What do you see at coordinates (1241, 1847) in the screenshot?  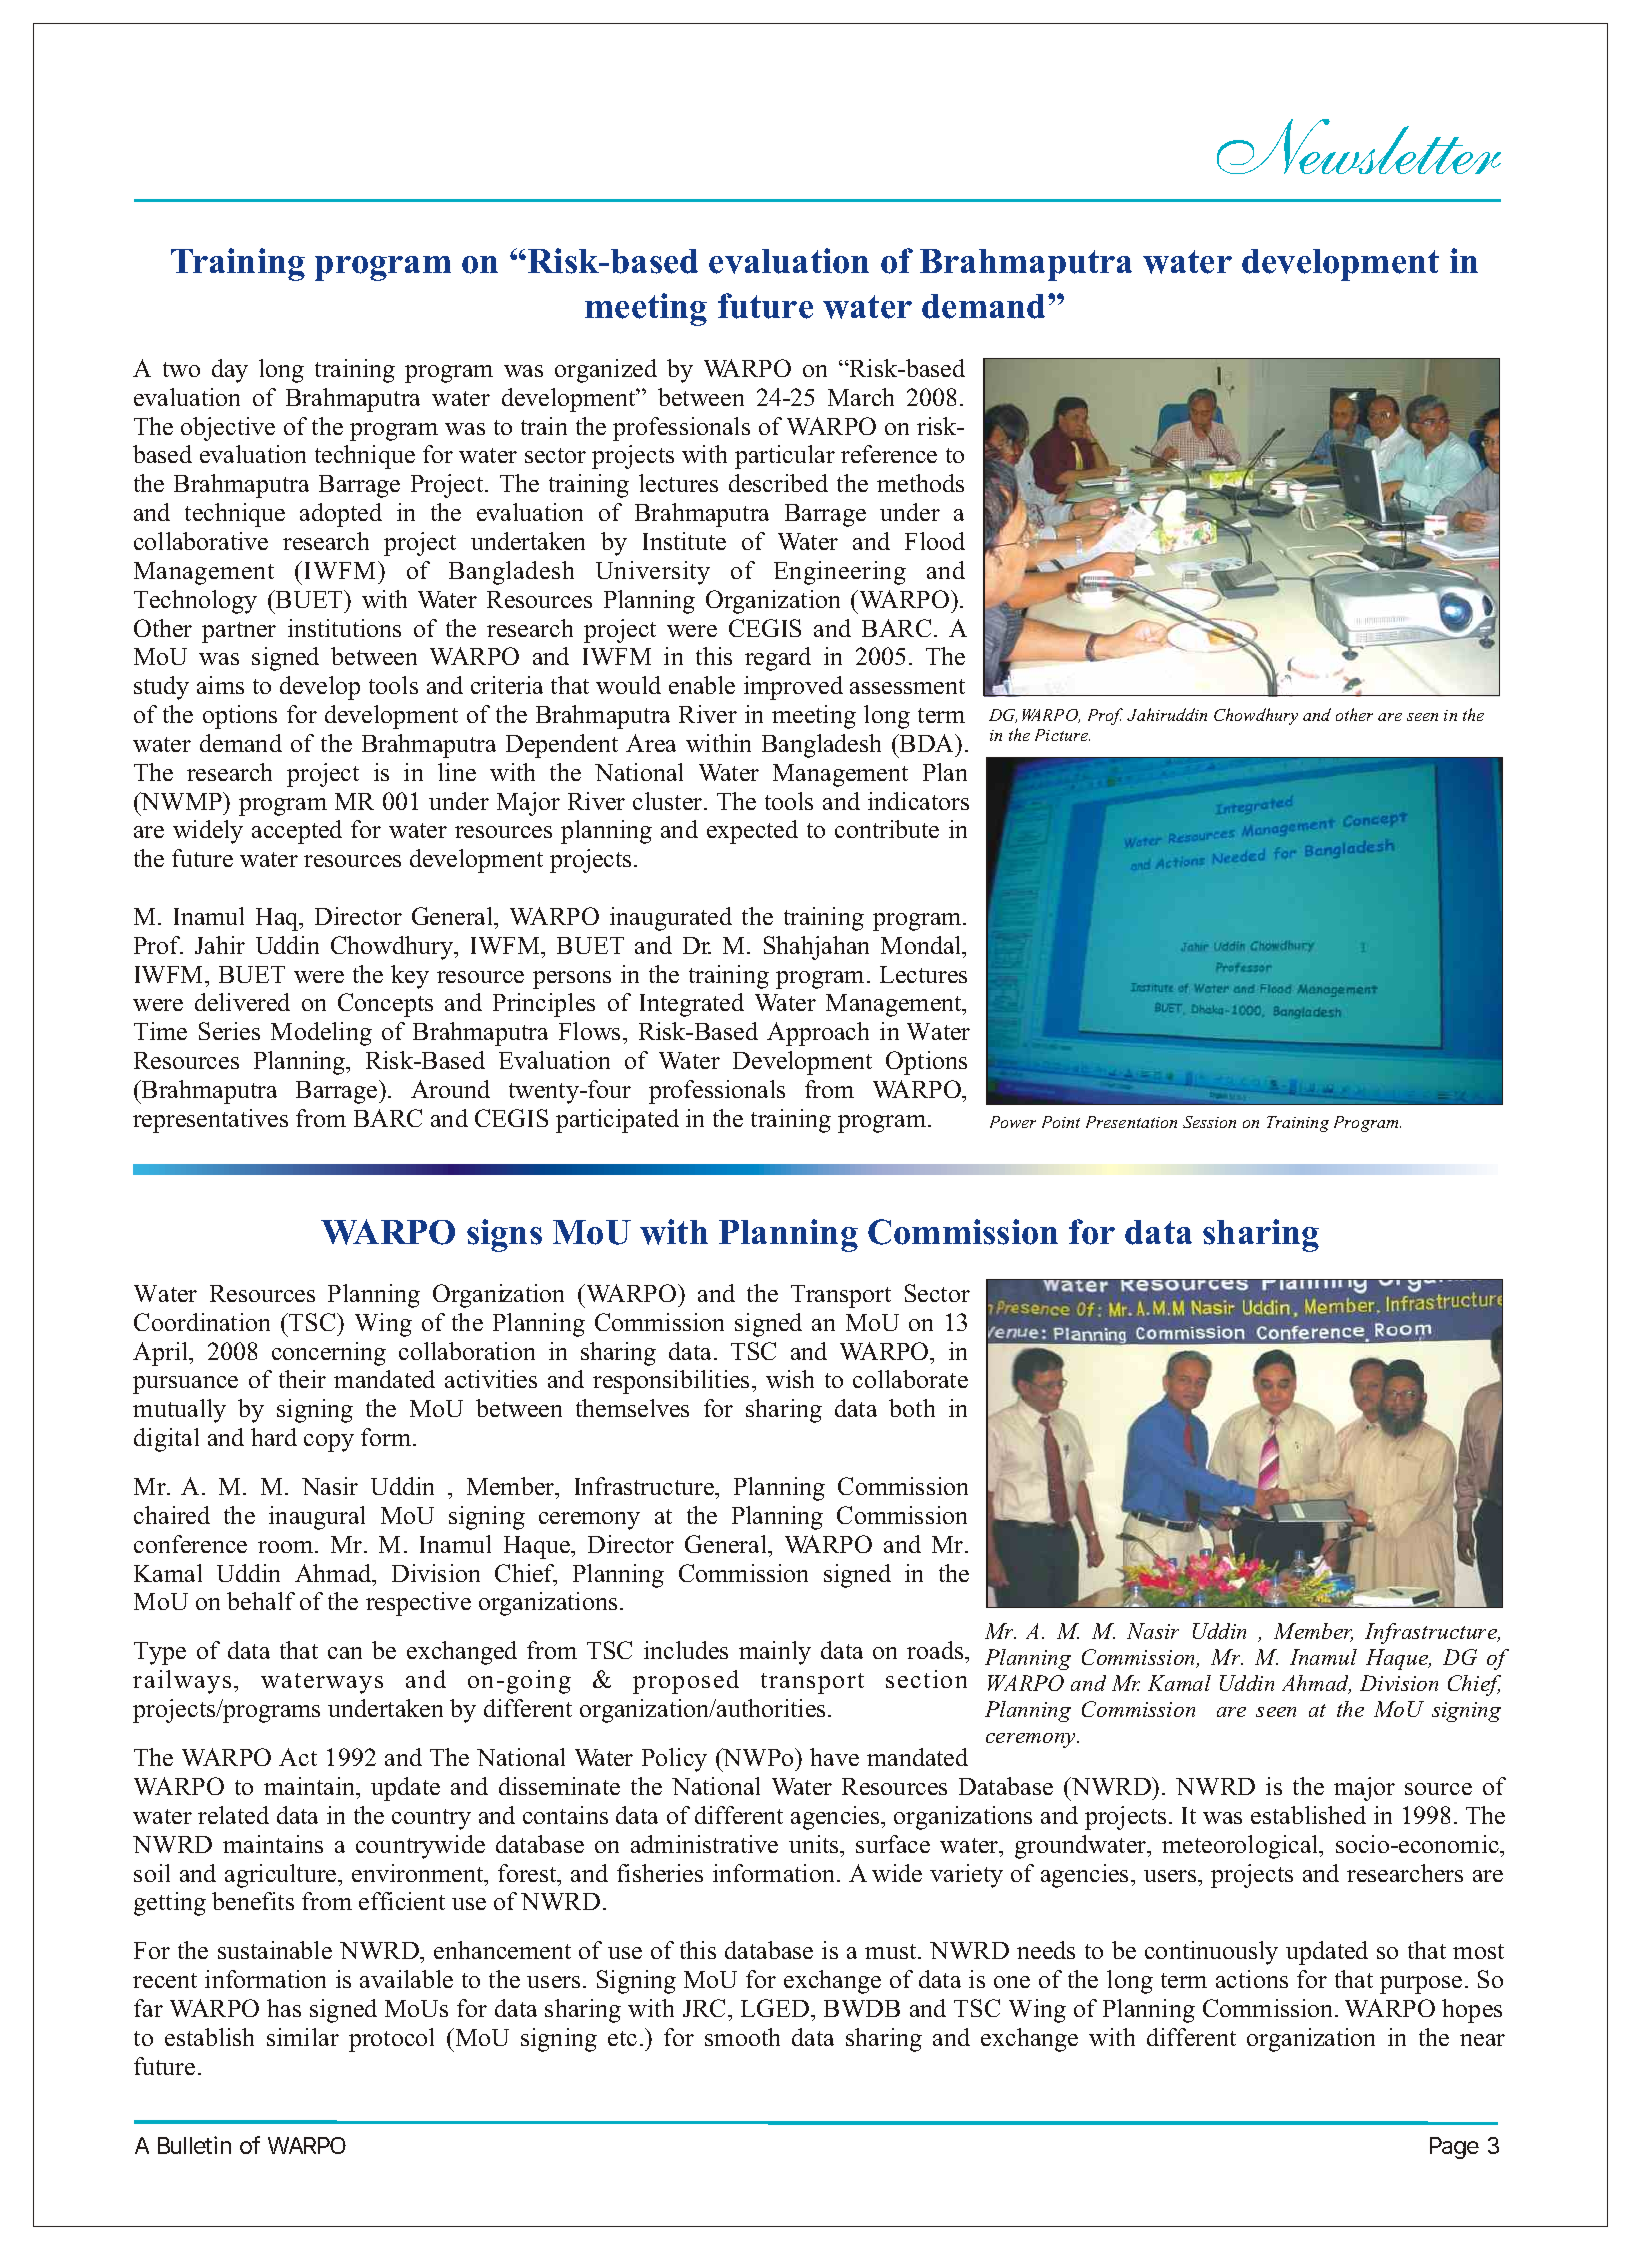 I see `meteorological` at bounding box center [1241, 1847].
